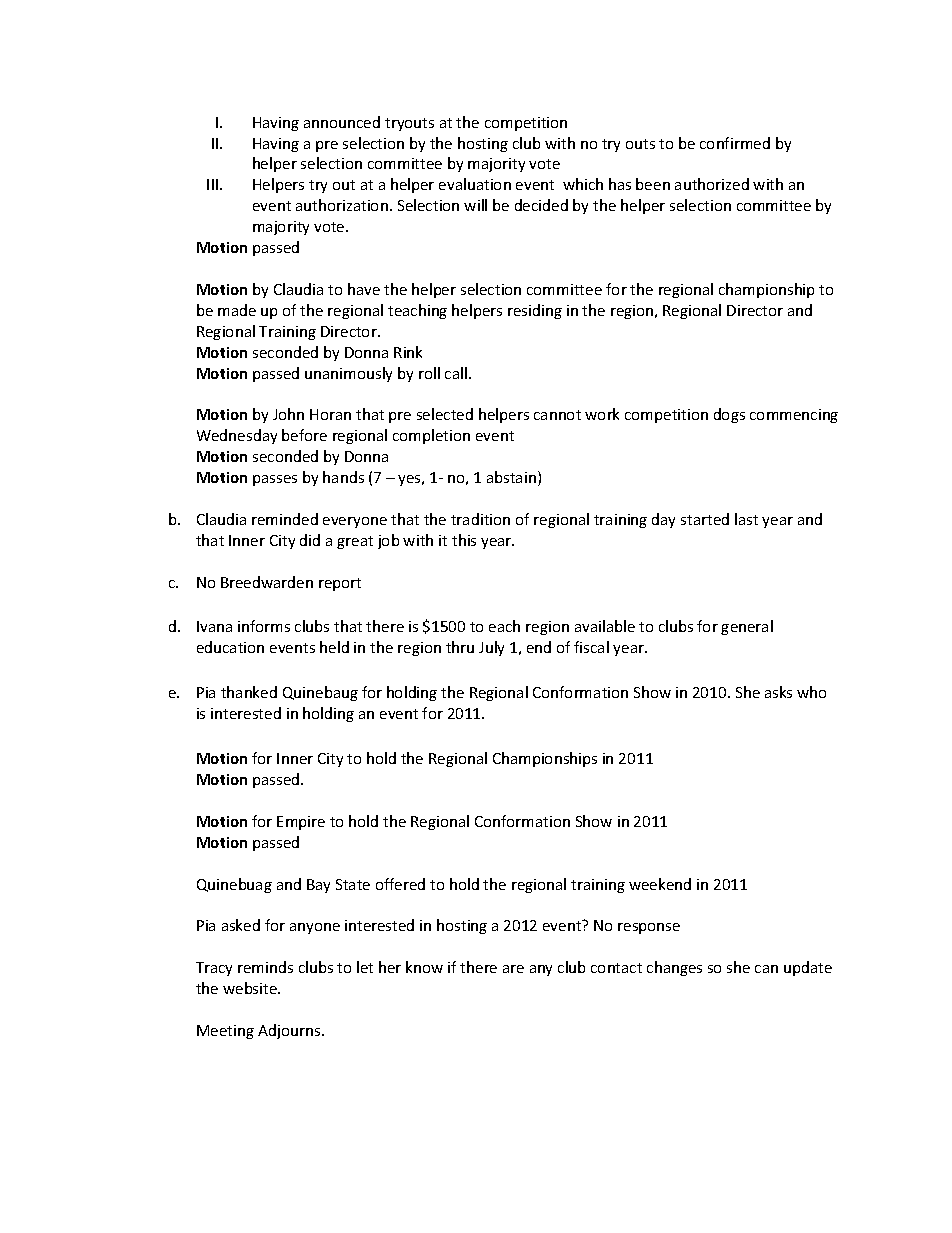 The width and height of the document is (952, 1233). I want to click on this, so click(464, 540).
